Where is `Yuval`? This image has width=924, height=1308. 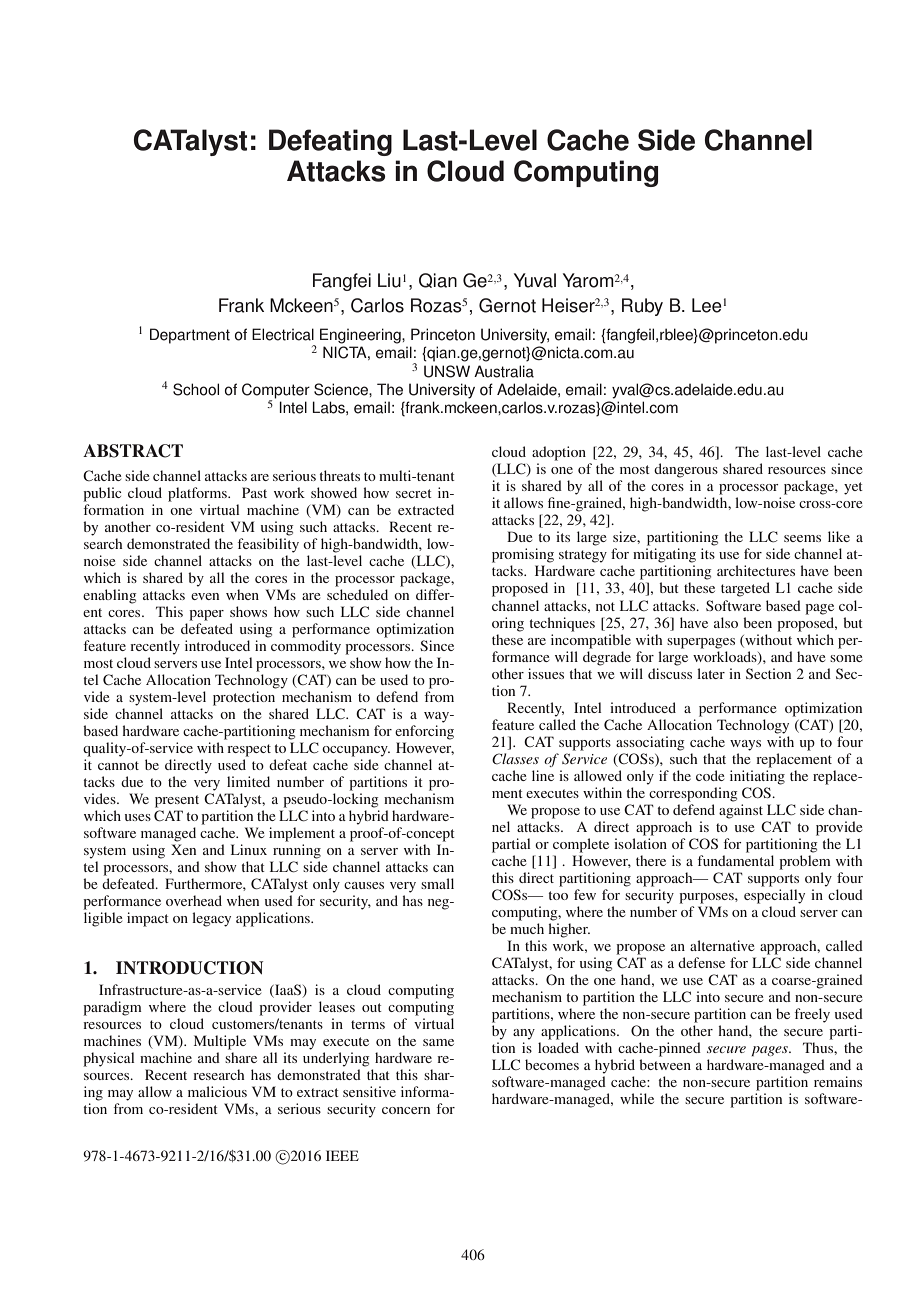 Yuval is located at coordinates (535, 280).
